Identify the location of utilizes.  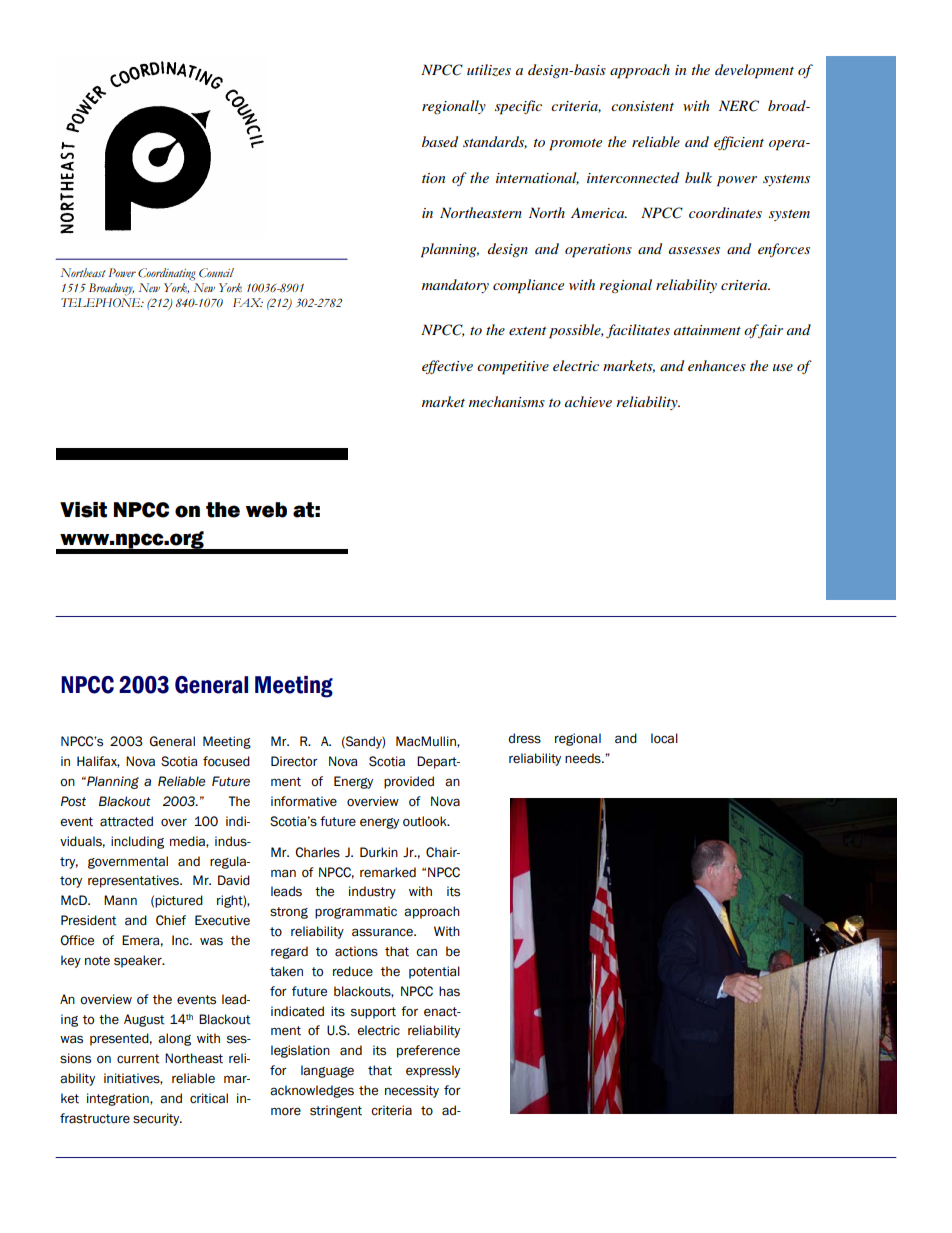
(489, 70).
